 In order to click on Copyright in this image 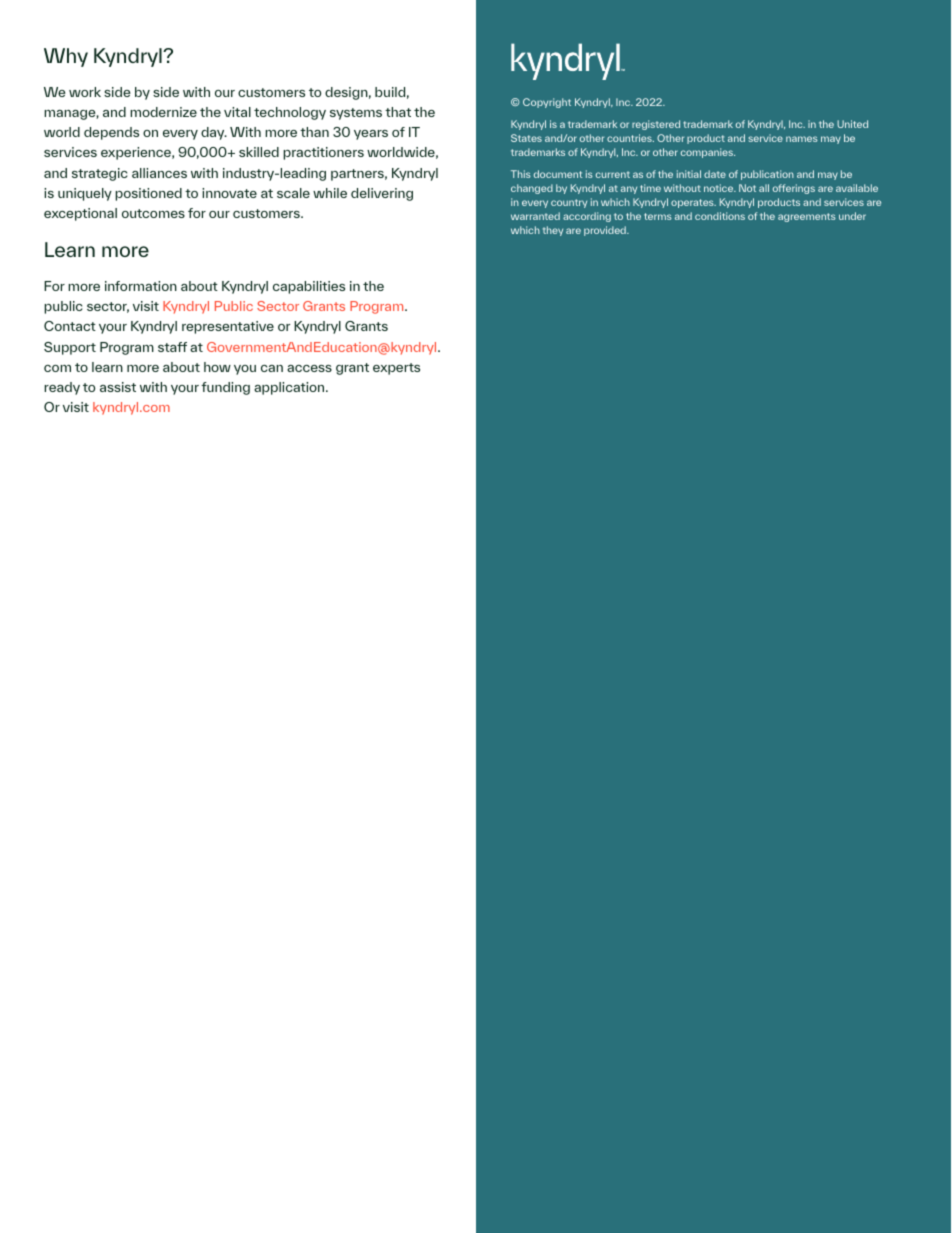, I will do `click(547, 103)`.
